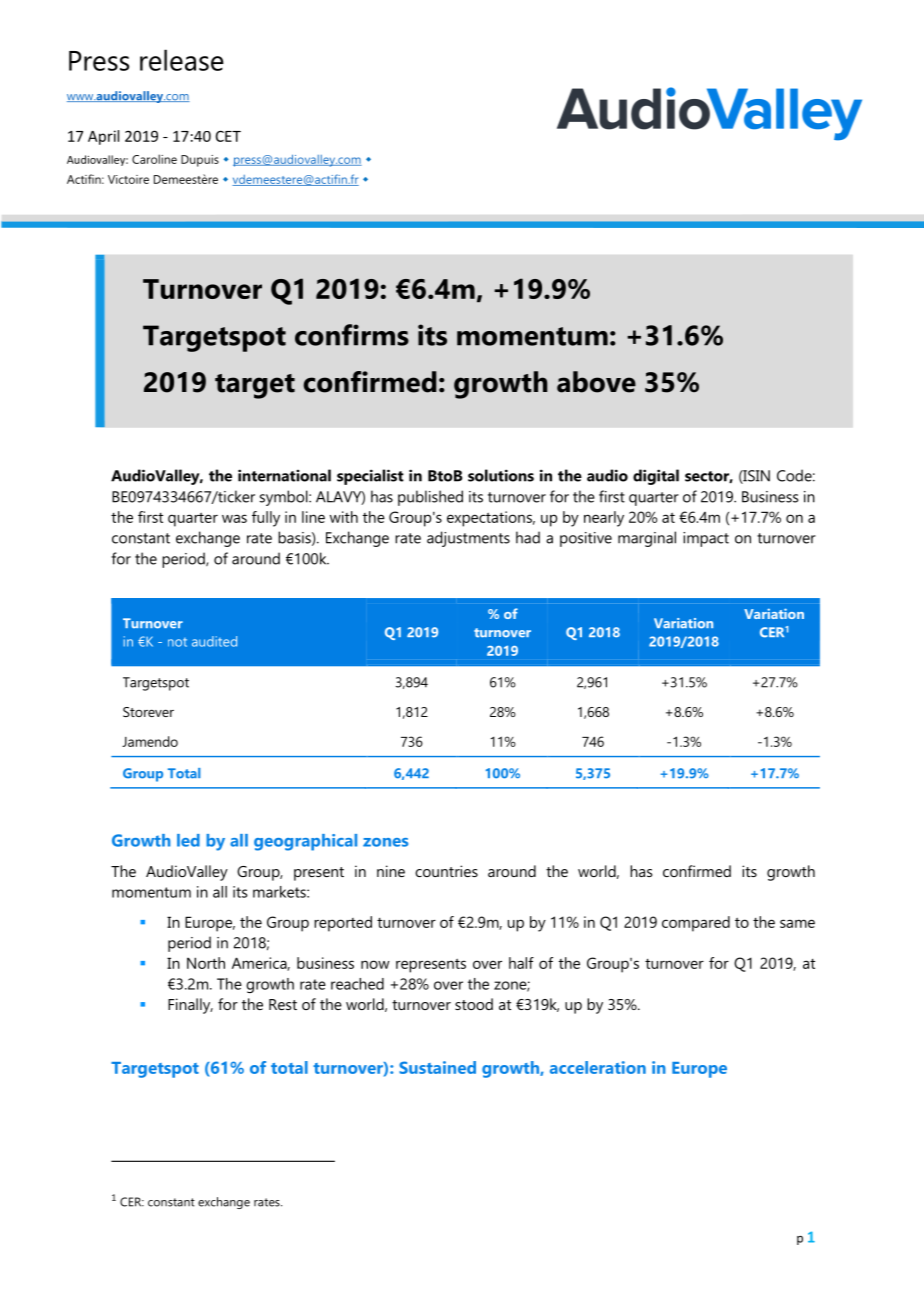 Image resolution: width=924 pixels, height=1308 pixels. I want to click on international, so click(284, 475).
